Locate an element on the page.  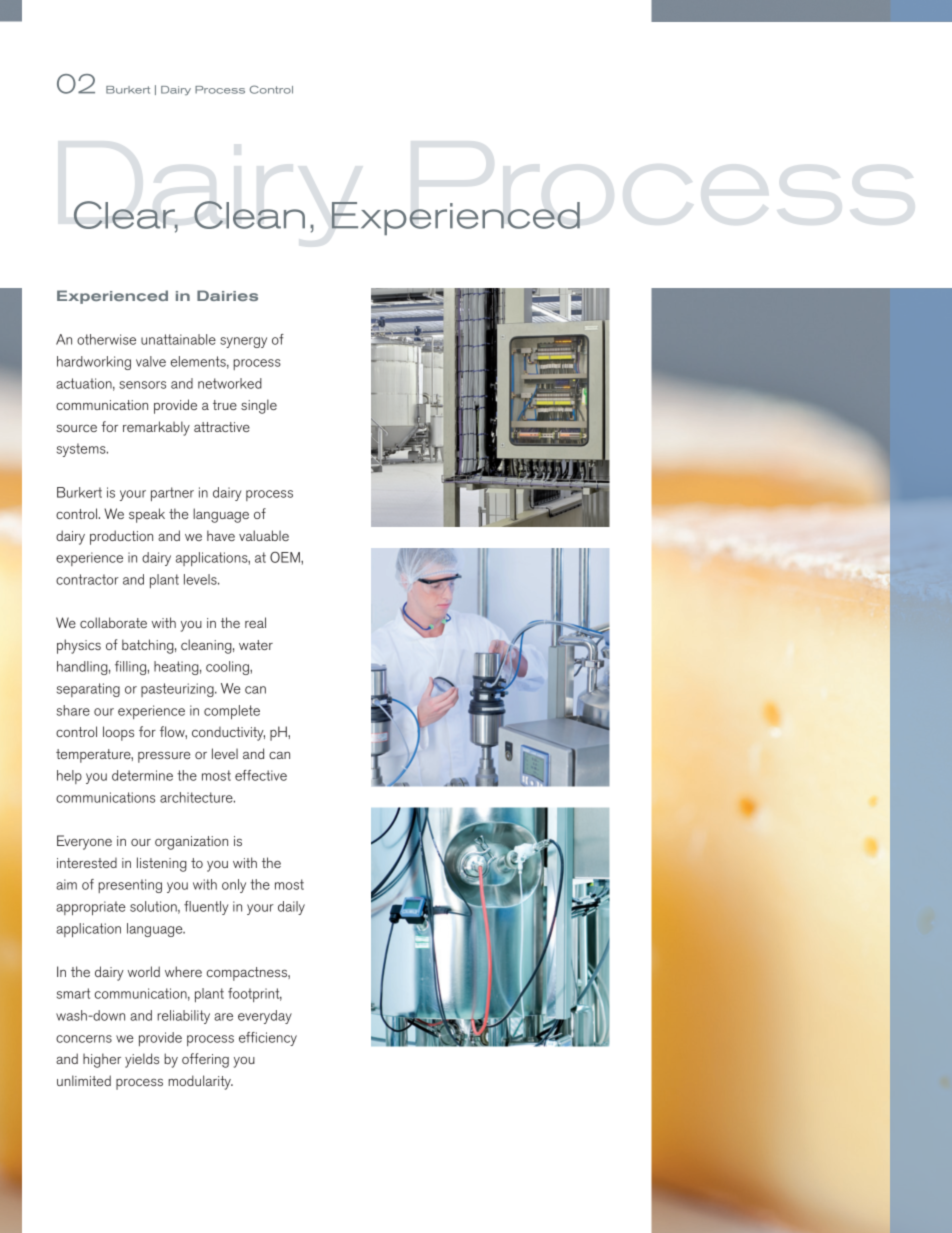
organization is located at coordinates (191, 843).
